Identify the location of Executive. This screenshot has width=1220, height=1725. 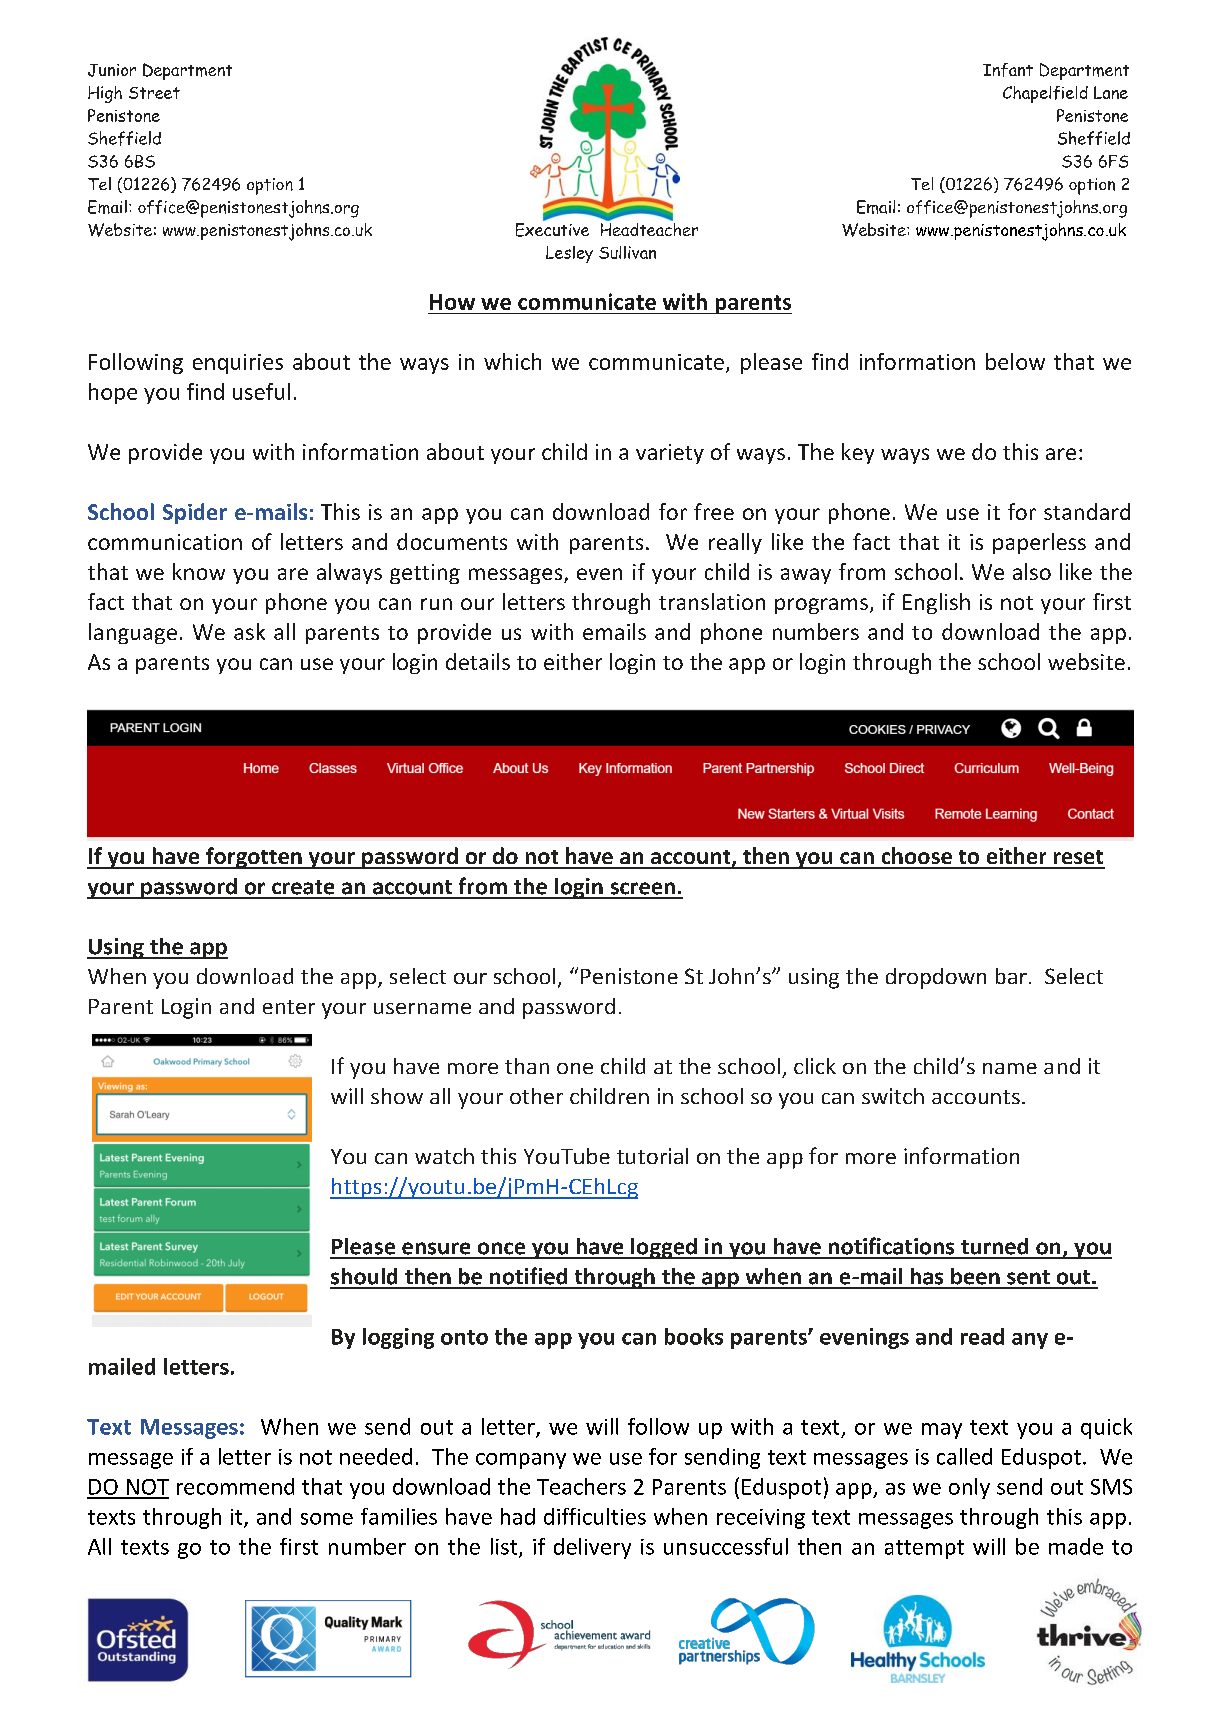
(552, 228).
